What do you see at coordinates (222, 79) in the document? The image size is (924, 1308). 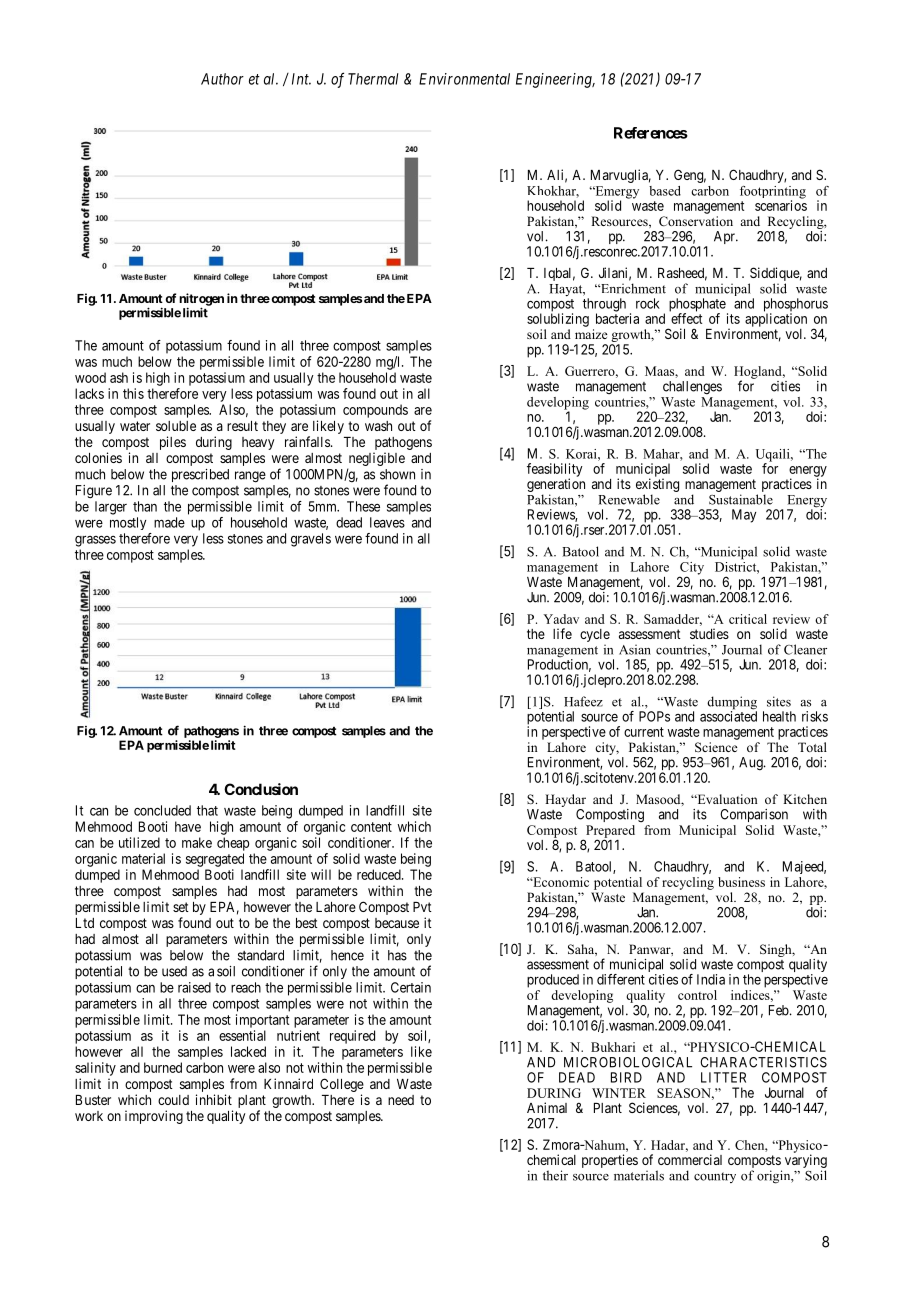 I see `Author` at bounding box center [222, 79].
